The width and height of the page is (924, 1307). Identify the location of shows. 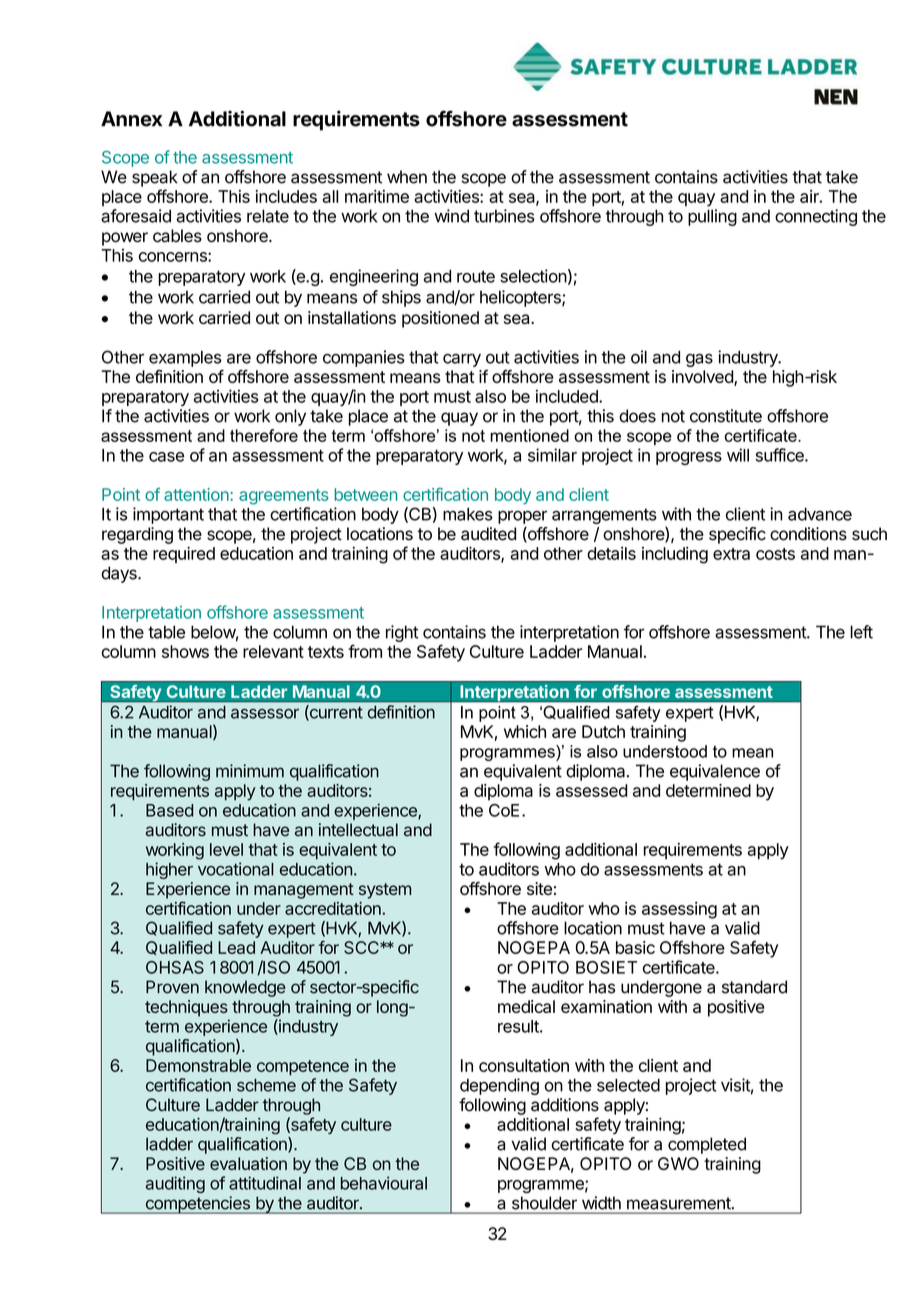
(185, 651).
